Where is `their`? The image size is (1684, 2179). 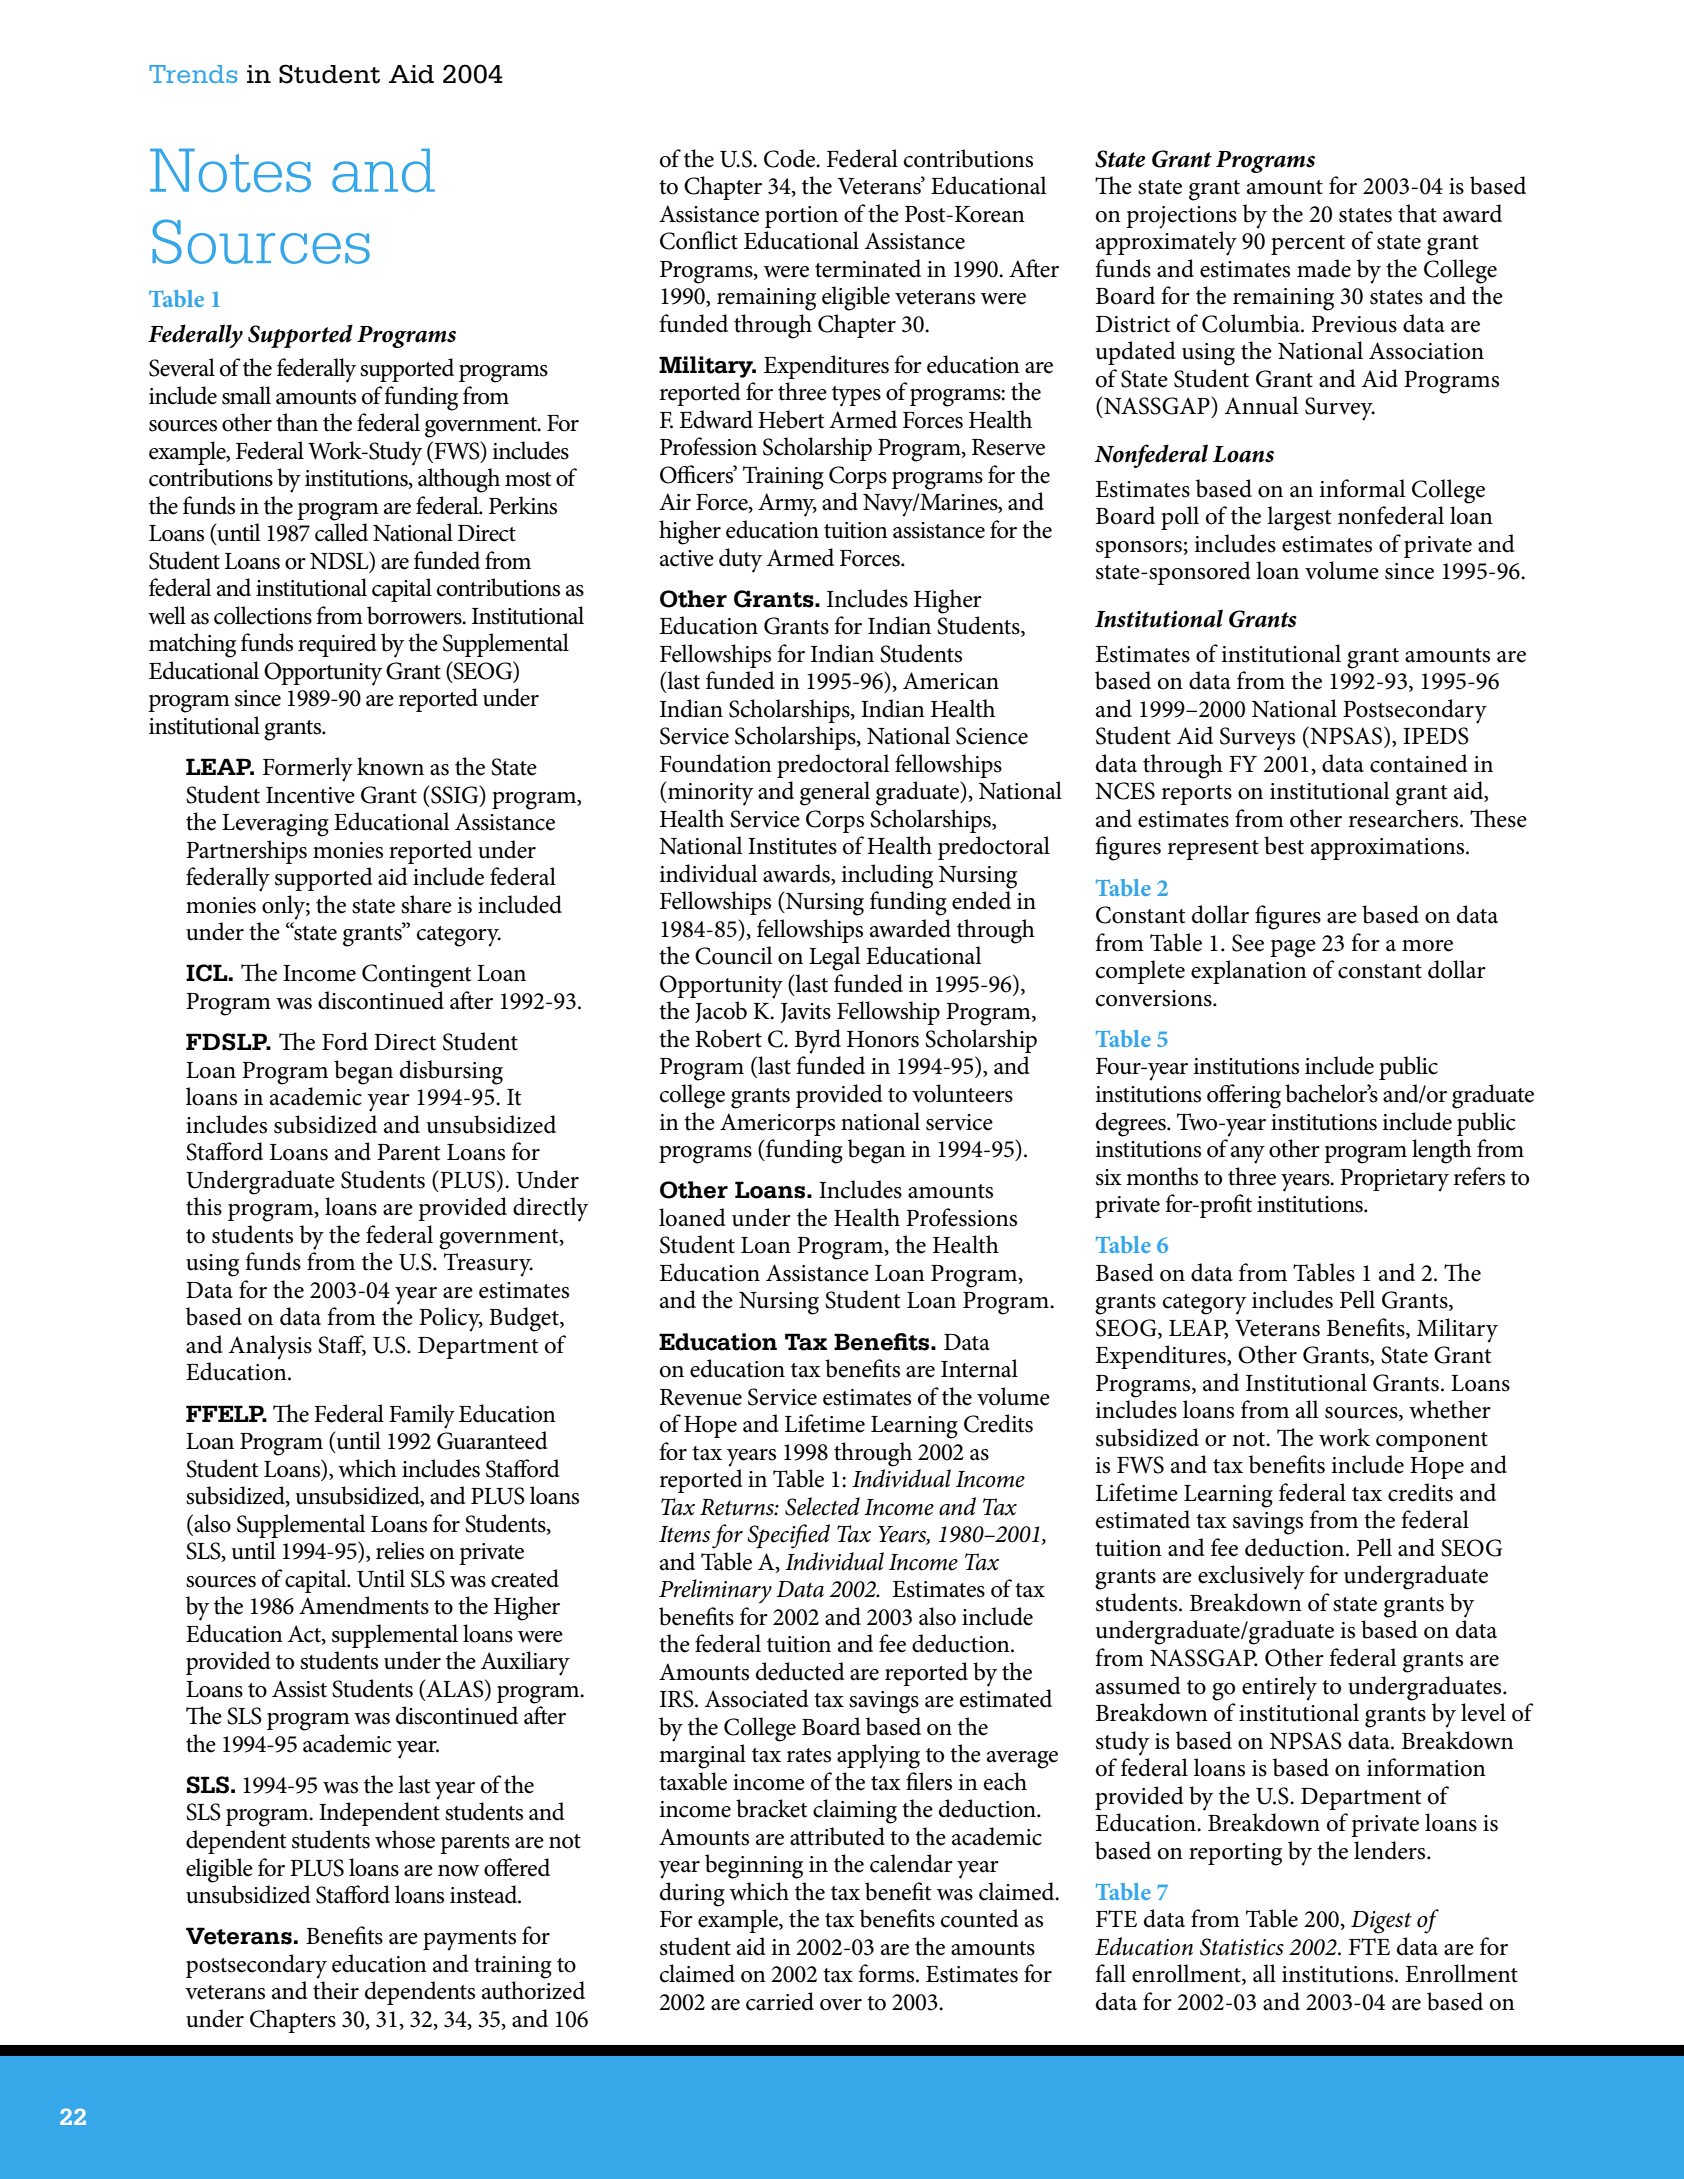 their is located at coordinates (336, 1990).
